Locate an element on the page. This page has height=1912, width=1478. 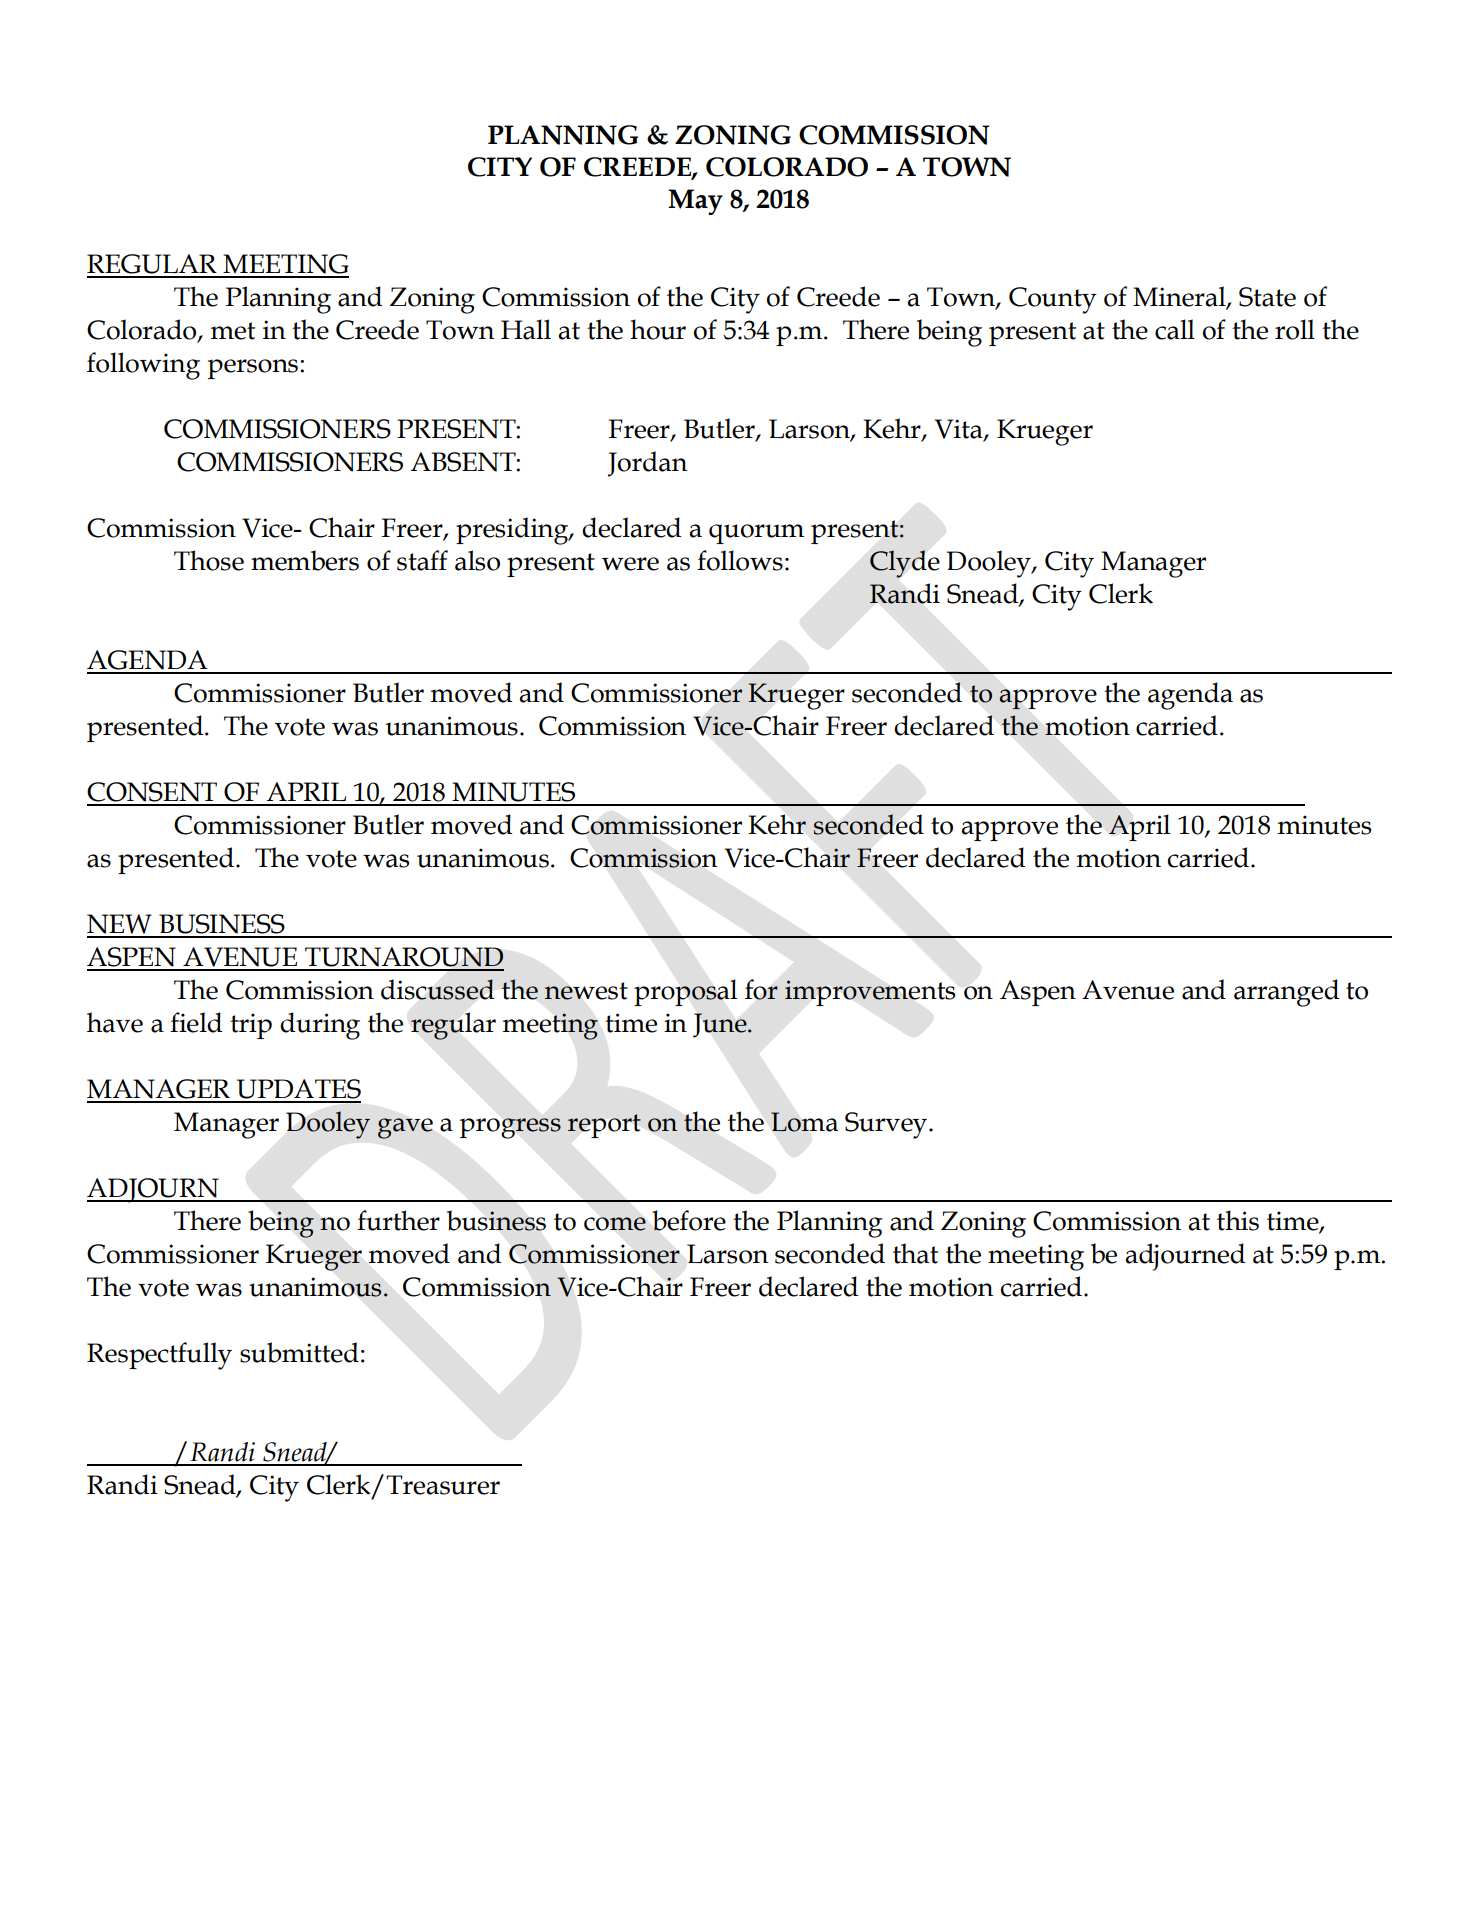
follows is located at coordinates (740, 560).
